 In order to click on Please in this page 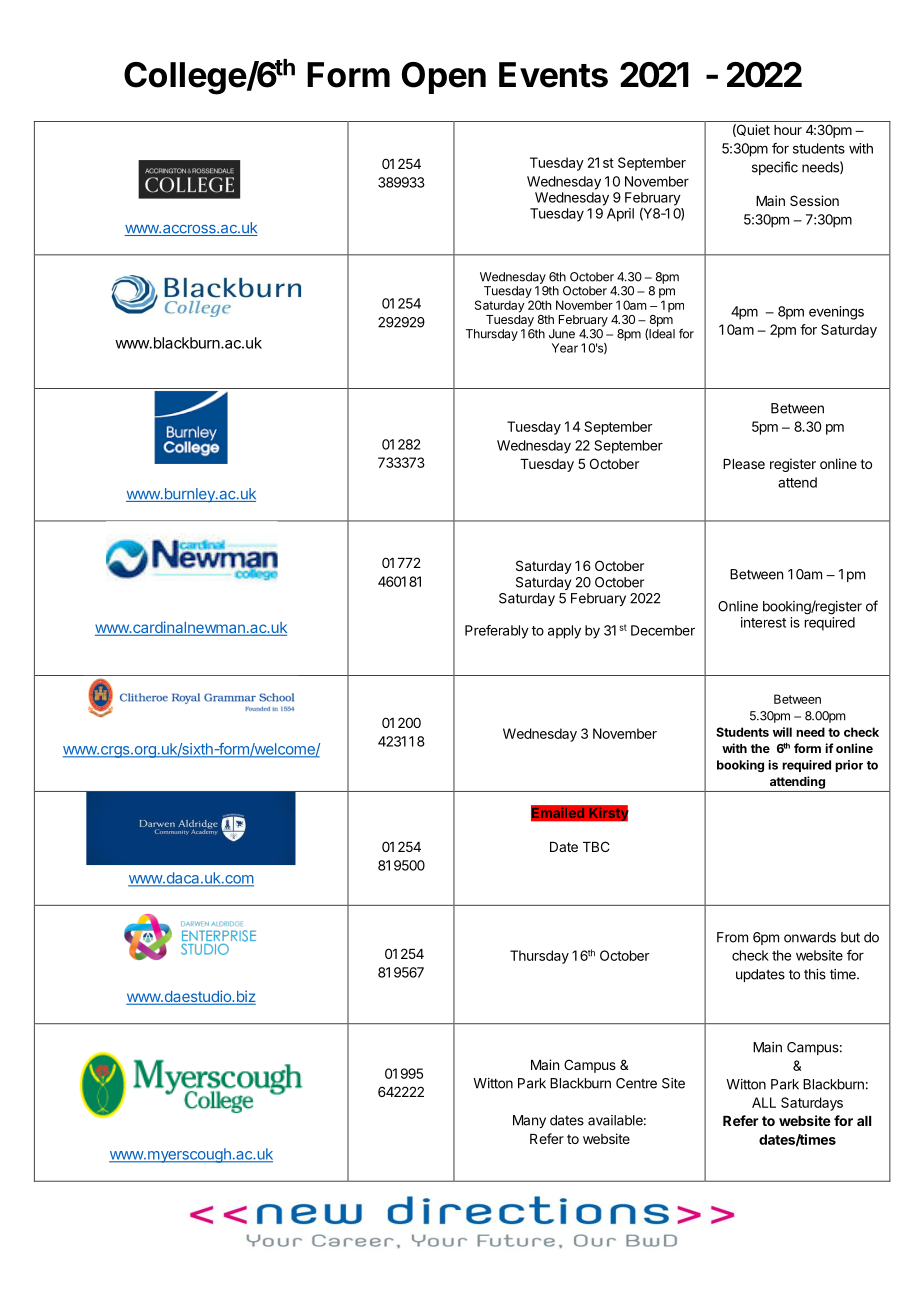, I will do `click(744, 464)`.
